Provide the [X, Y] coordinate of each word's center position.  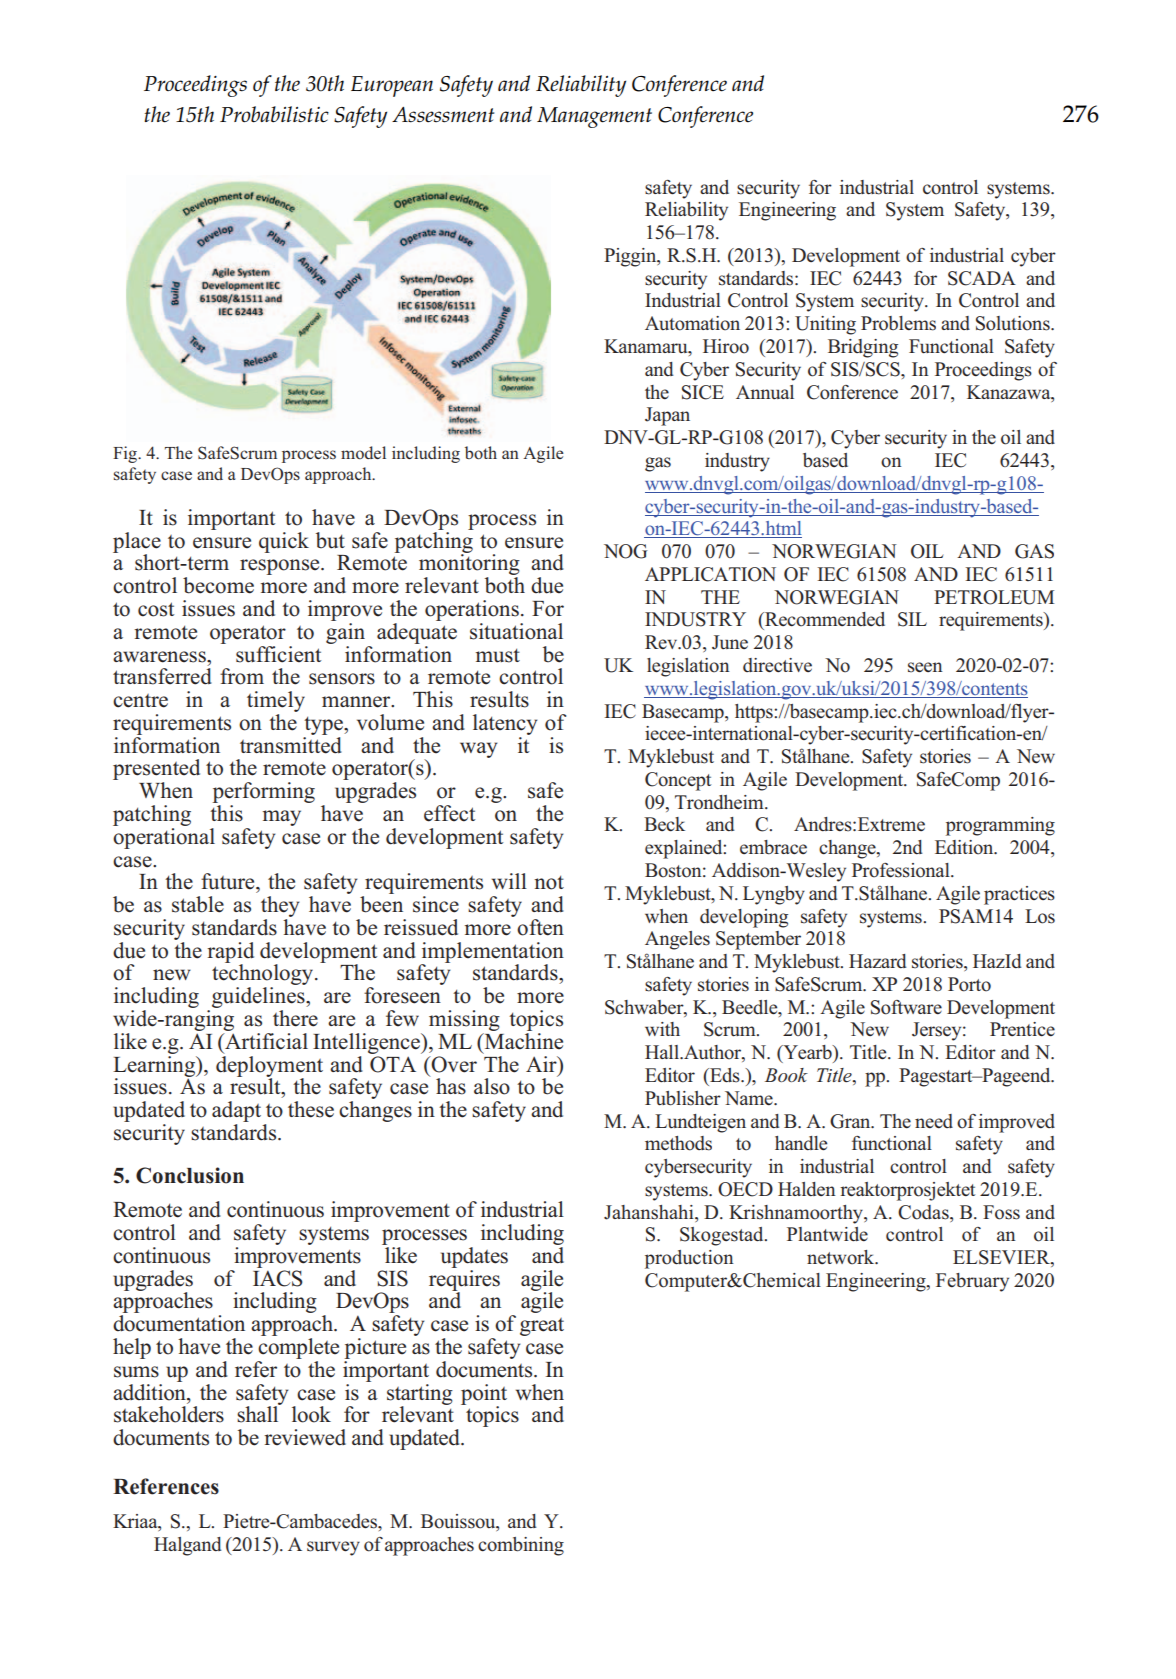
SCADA [982, 278]
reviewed [305, 1437]
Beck [664, 824]
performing [264, 794]
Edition [965, 847]
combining [521, 1546]
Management [594, 117]
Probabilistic [274, 114]
